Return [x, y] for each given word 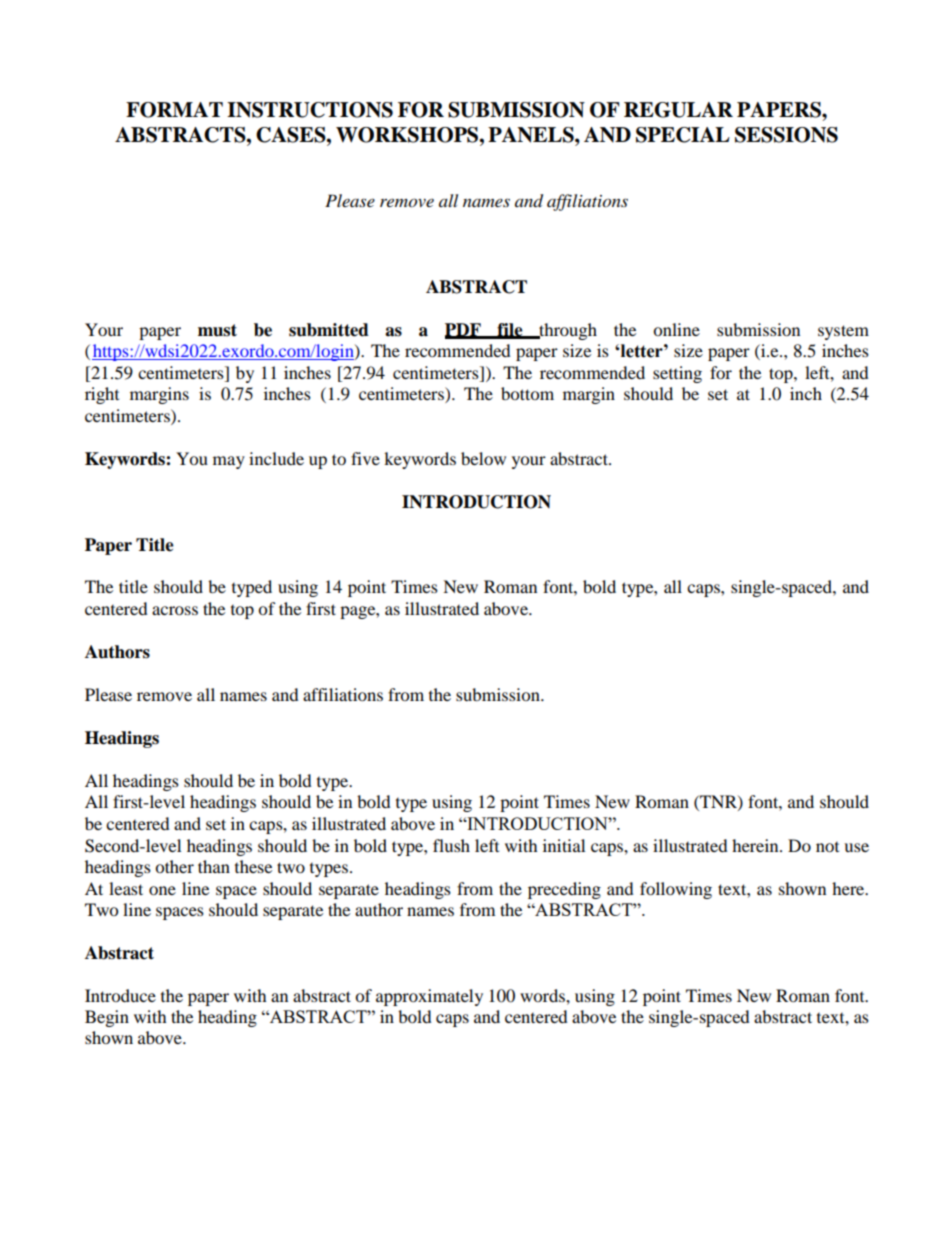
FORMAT [174, 110]
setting [677, 374]
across [175, 610]
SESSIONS [786, 135]
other [174, 866]
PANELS [532, 135]
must [217, 330]
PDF [464, 330]
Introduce [120, 995]
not [827, 847]
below [483, 458]
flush [451, 845]
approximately [429, 997]
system [843, 332]
